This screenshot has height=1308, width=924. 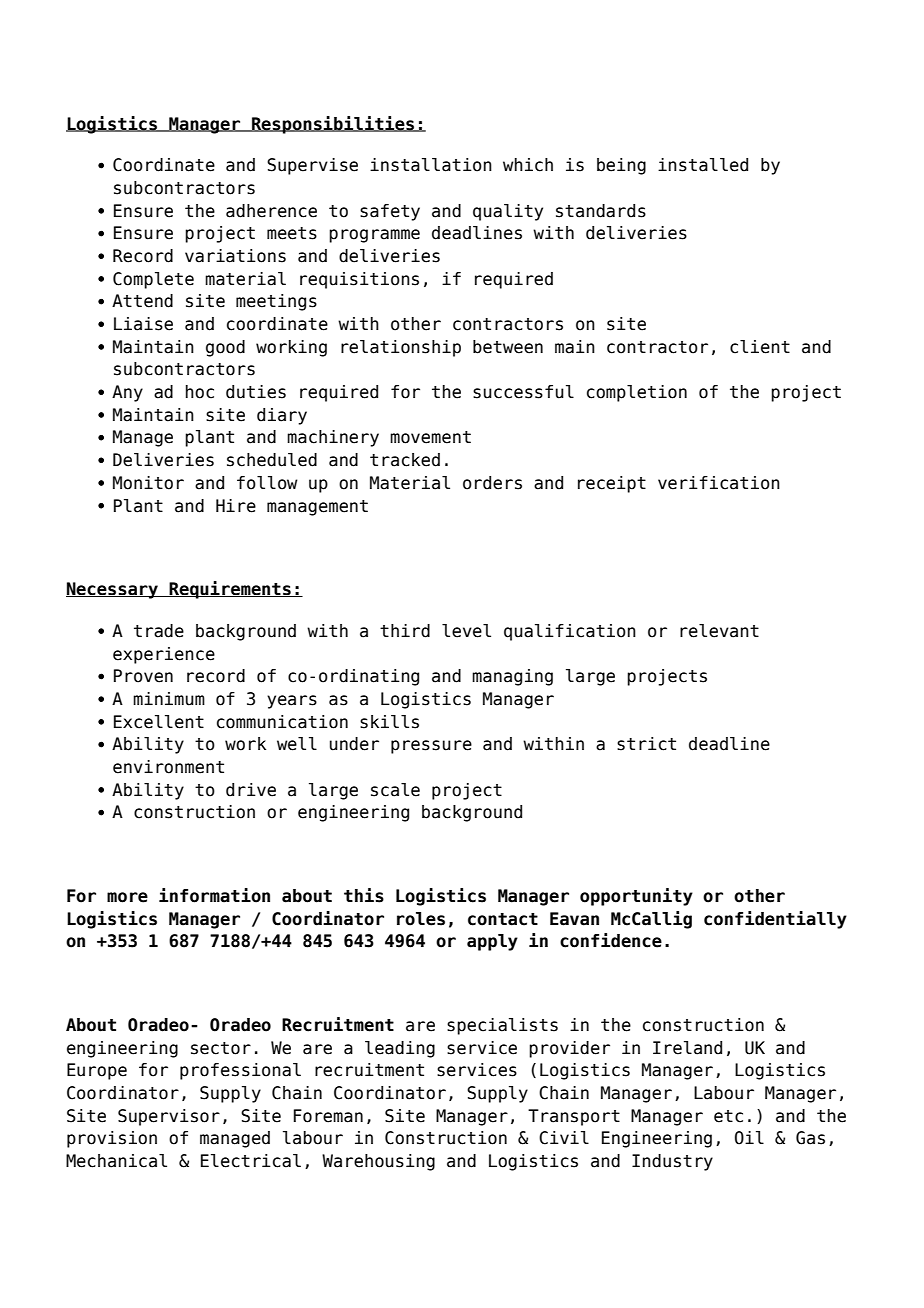 What do you see at coordinates (271, 211) in the screenshot?
I see `adherence` at bounding box center [271, 211].
